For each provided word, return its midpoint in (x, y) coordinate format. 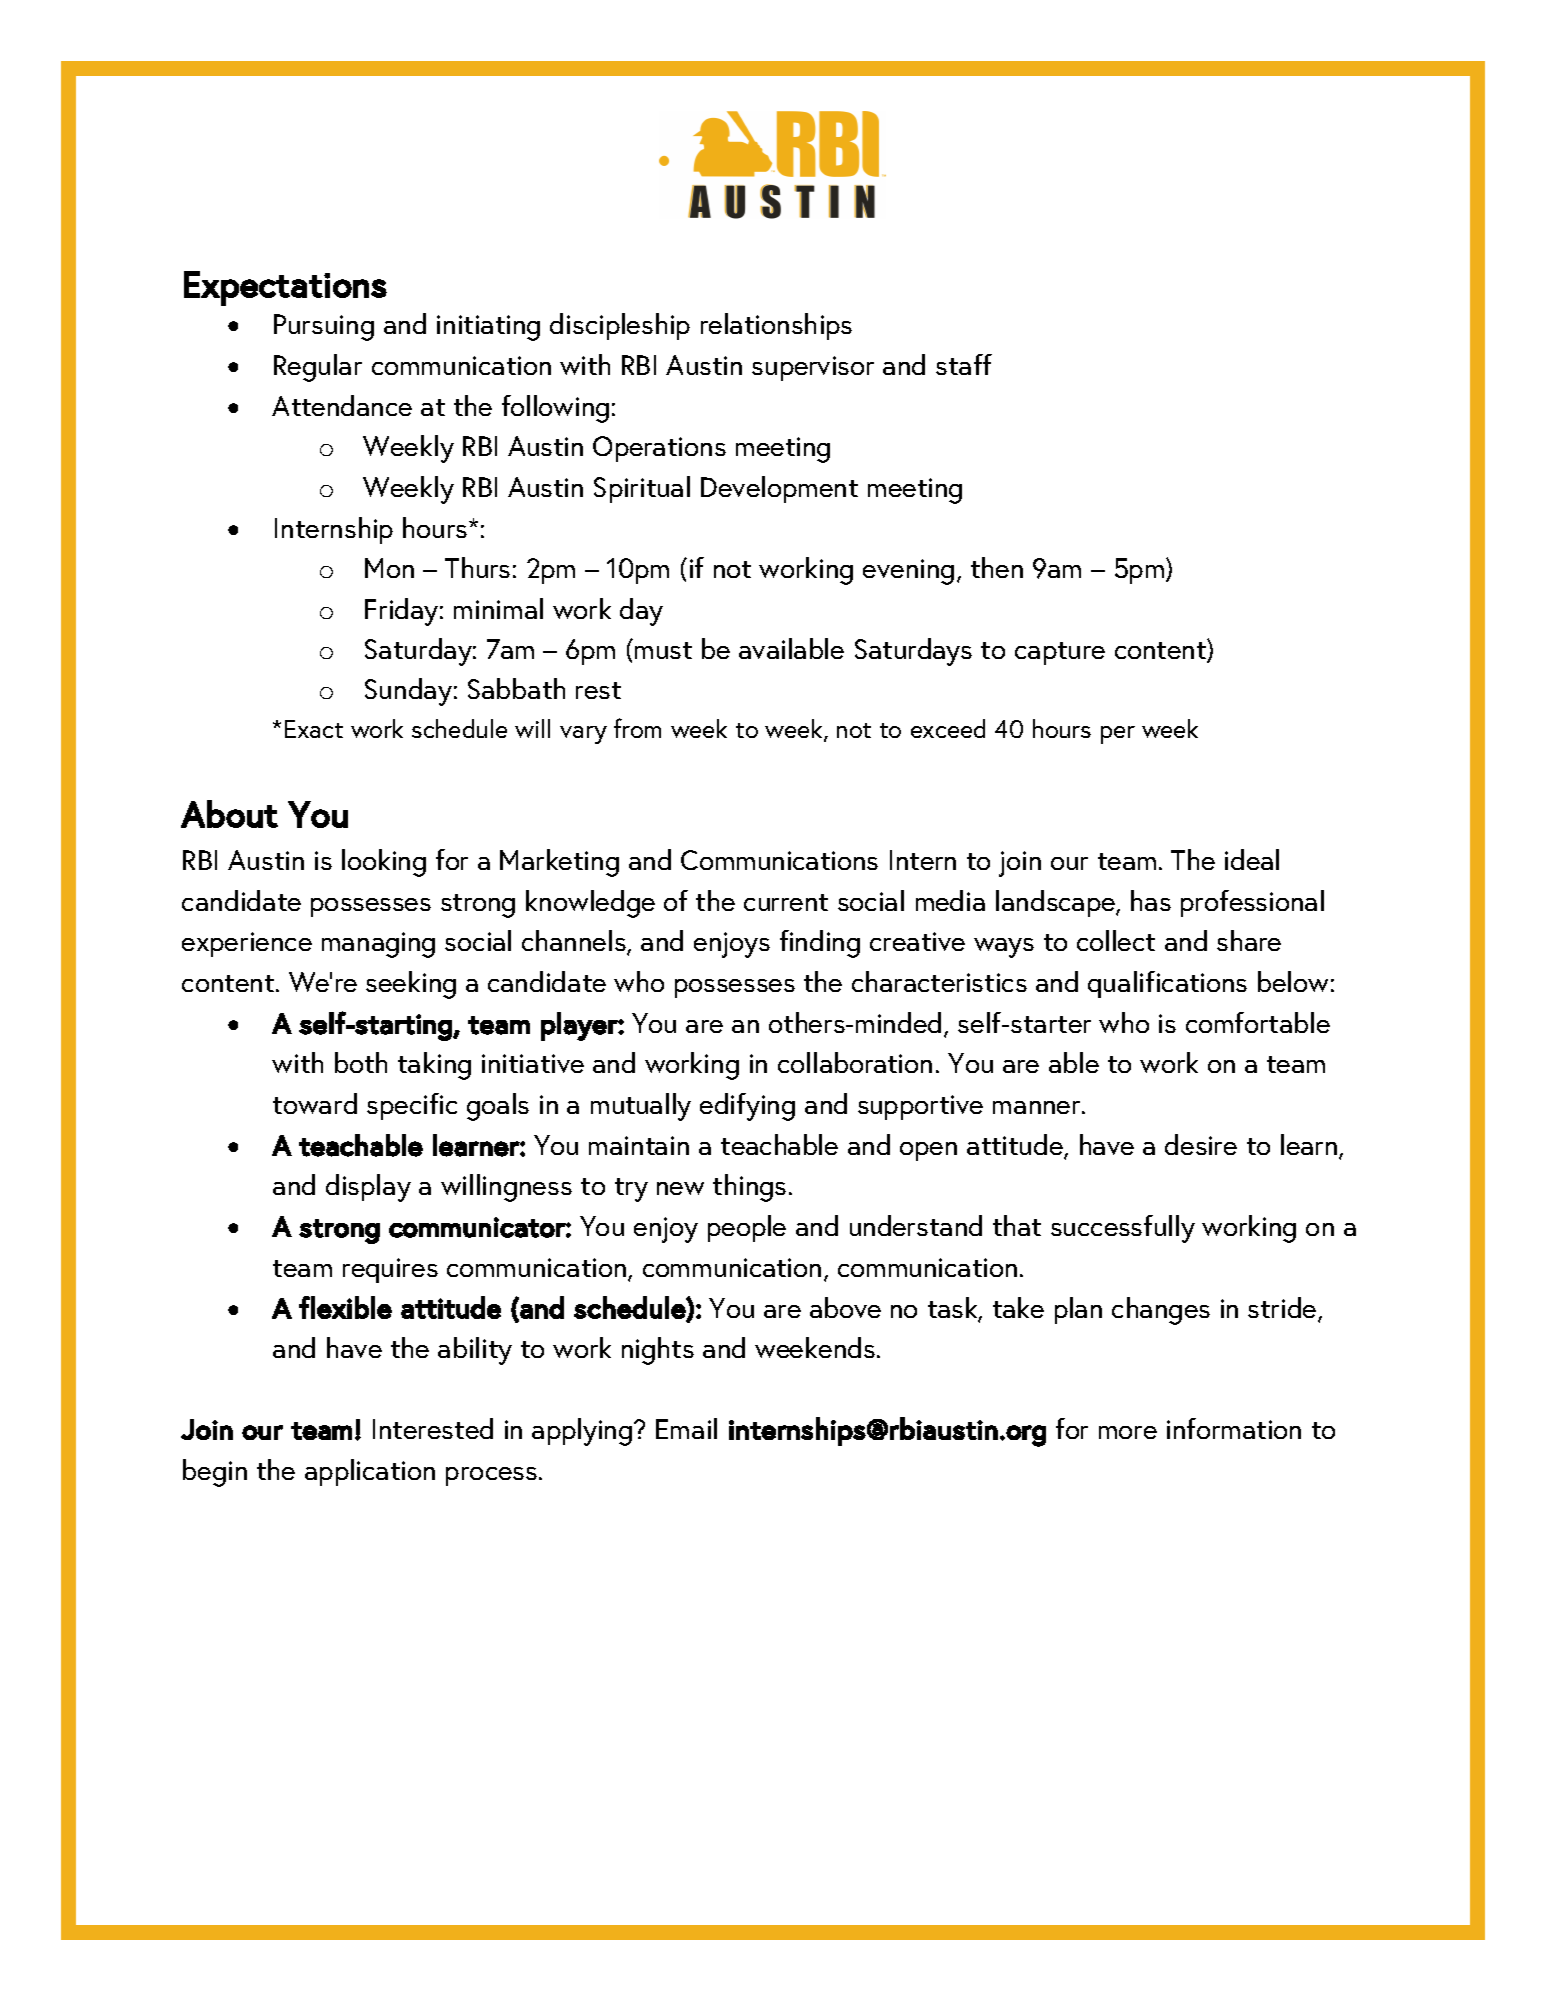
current (786, 902)
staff (964, 364)
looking (384, 863)
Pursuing (324, 327)
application (370, 1472)
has (1151, 900)
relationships (776, 326)
